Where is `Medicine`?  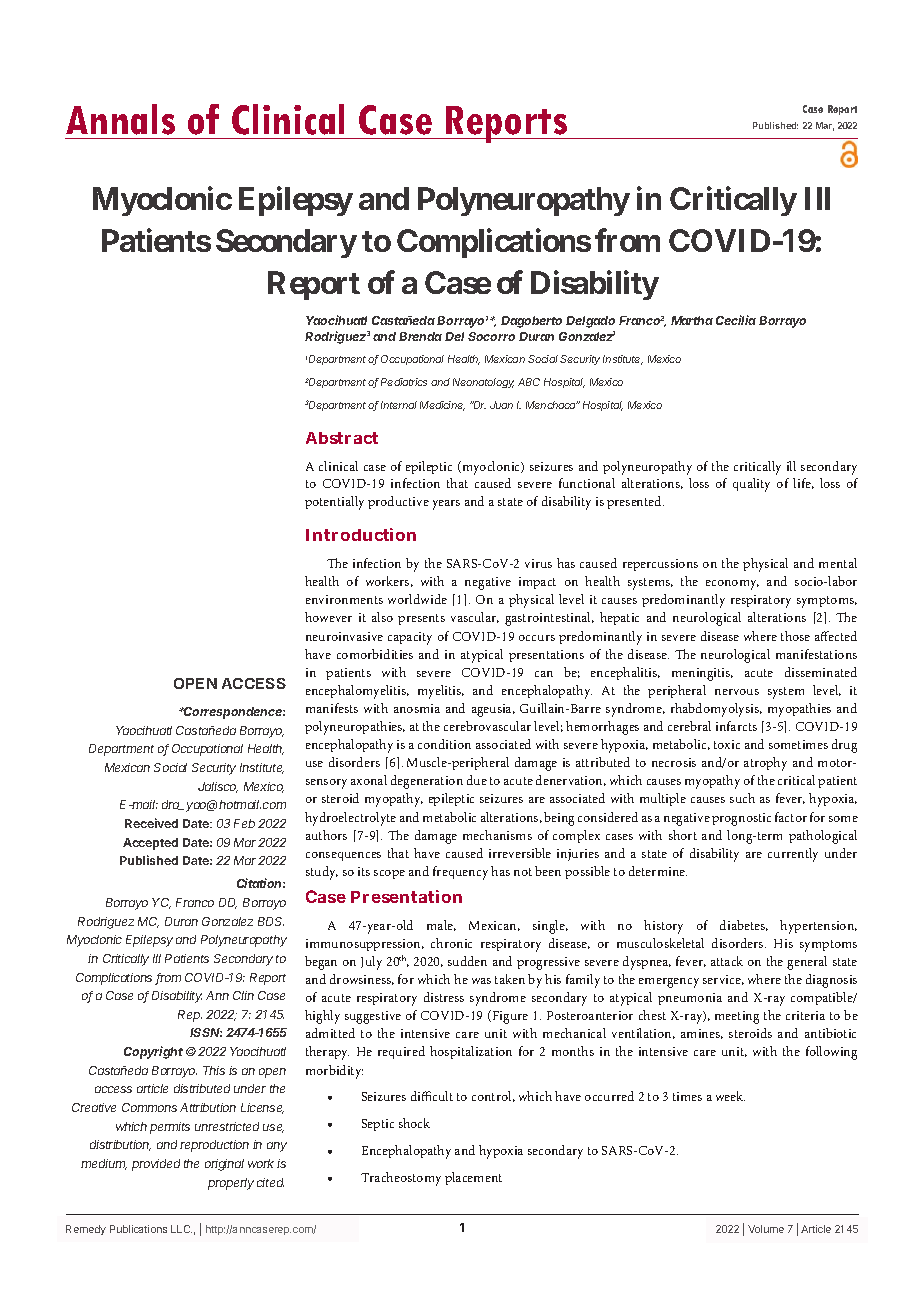 Medicine is located at coordinates (442, 406).
